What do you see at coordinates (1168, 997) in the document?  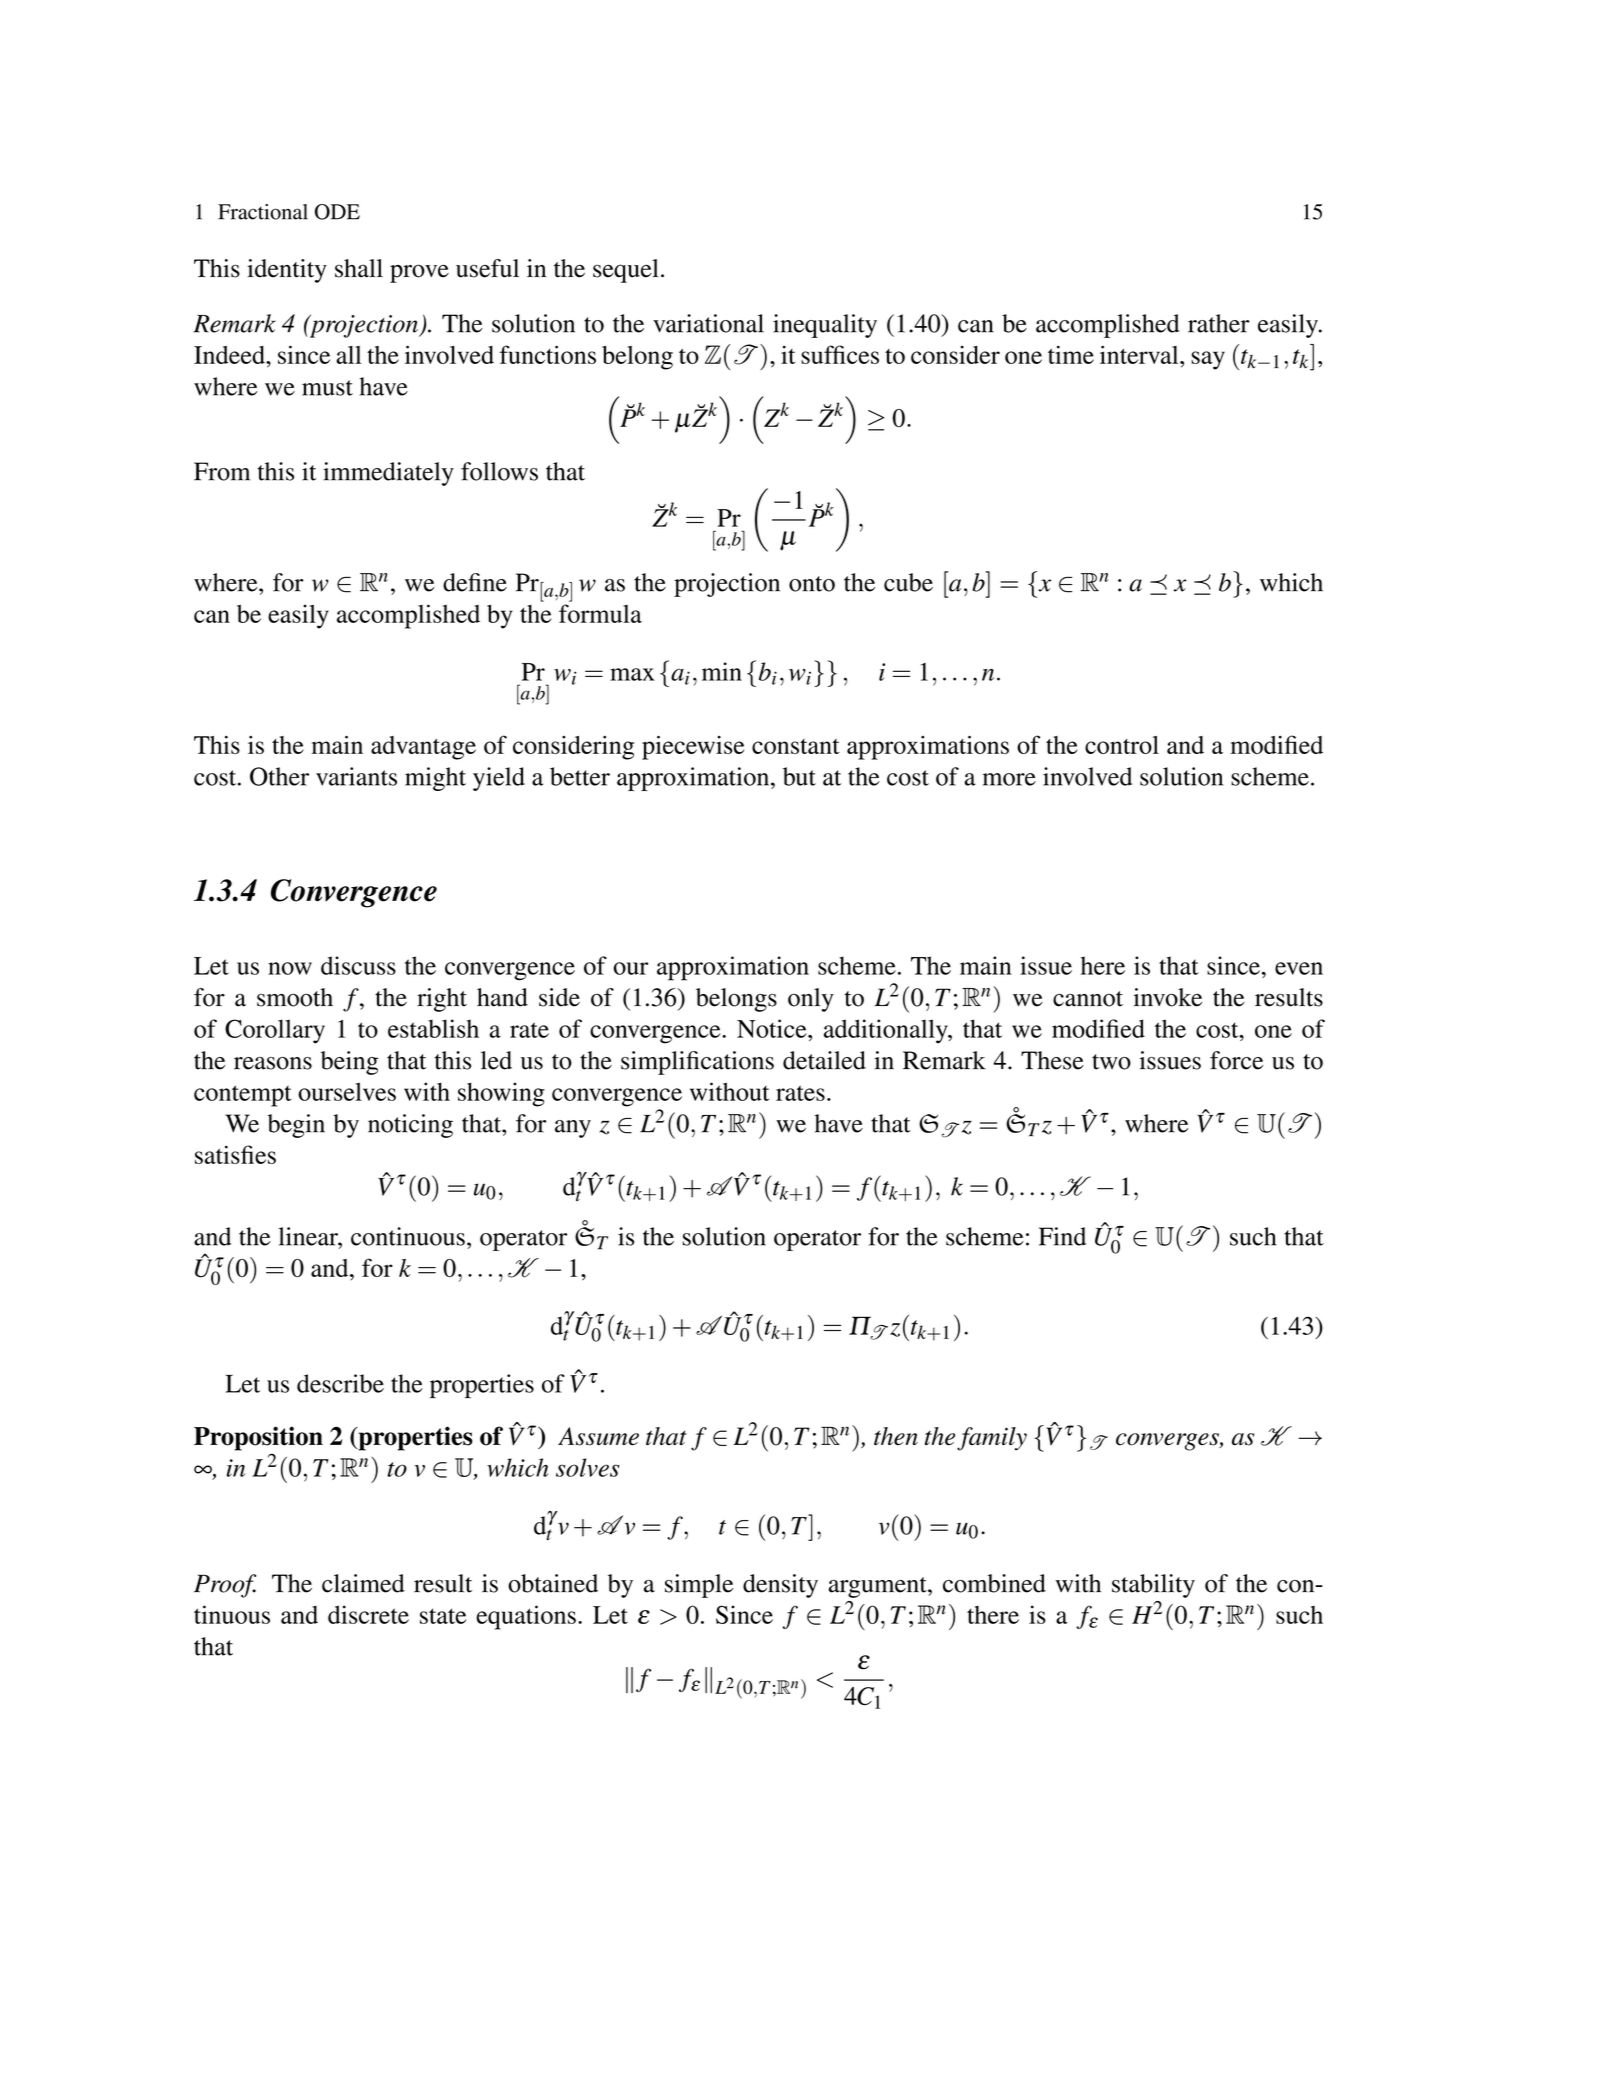 I see `invoke` at bounding box center [1168, 997].
